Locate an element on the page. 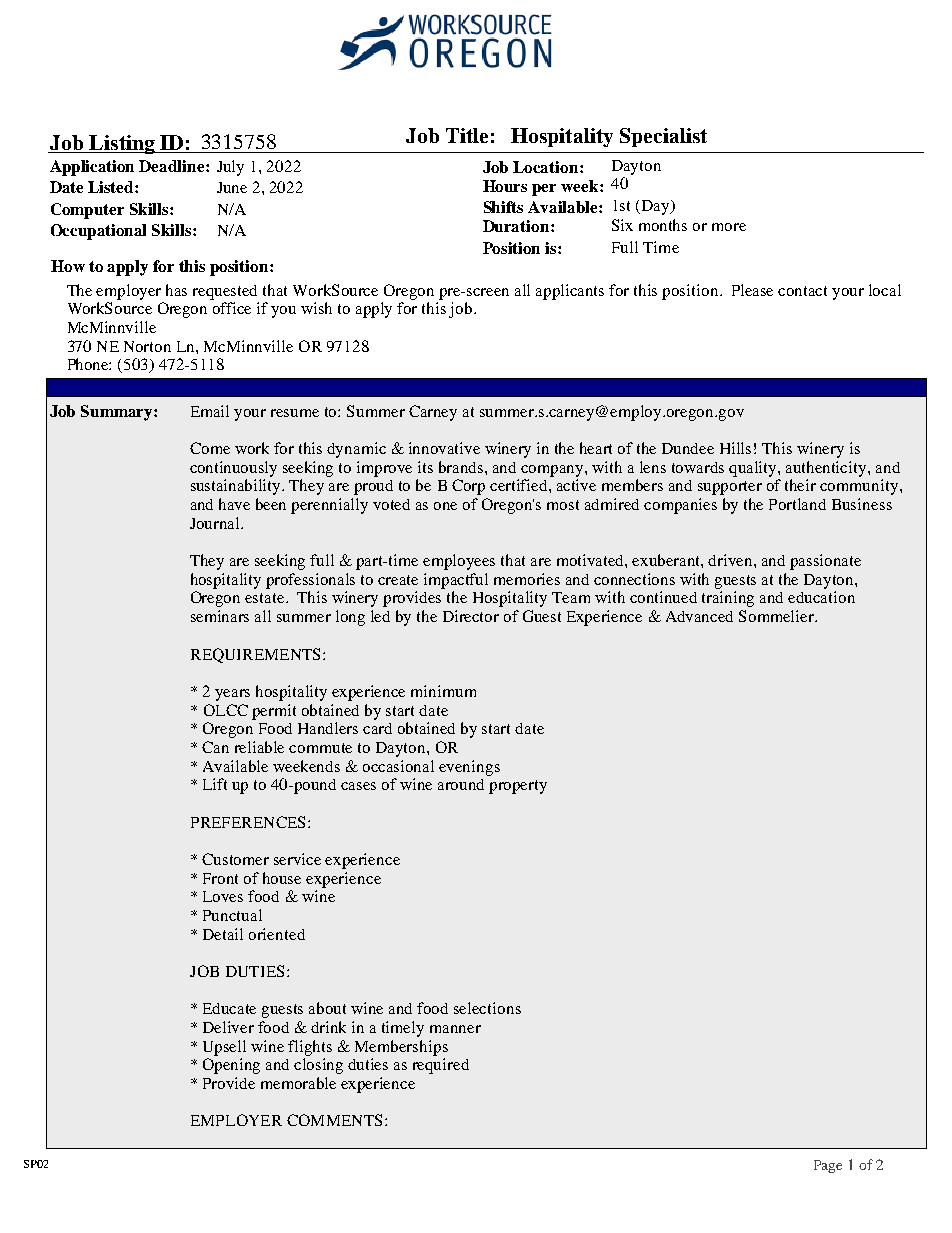 The height and width of the page is (1233, 952). Deadline is located at coordinates (173, 166).
